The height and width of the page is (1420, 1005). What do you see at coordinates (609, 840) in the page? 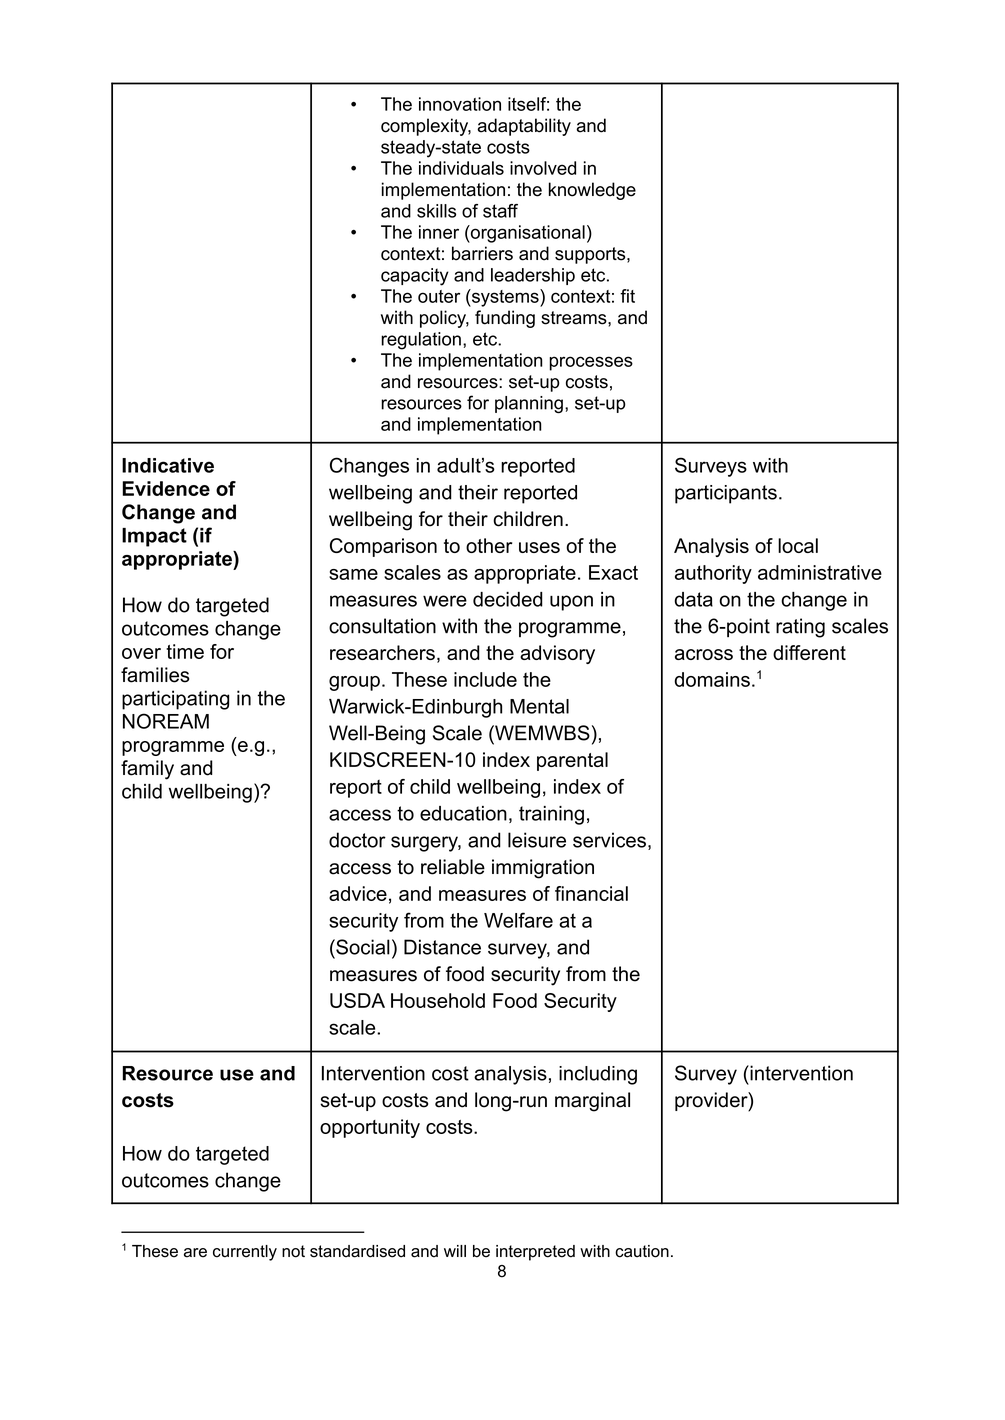
I see `services` at bounding box center [609, 840].
